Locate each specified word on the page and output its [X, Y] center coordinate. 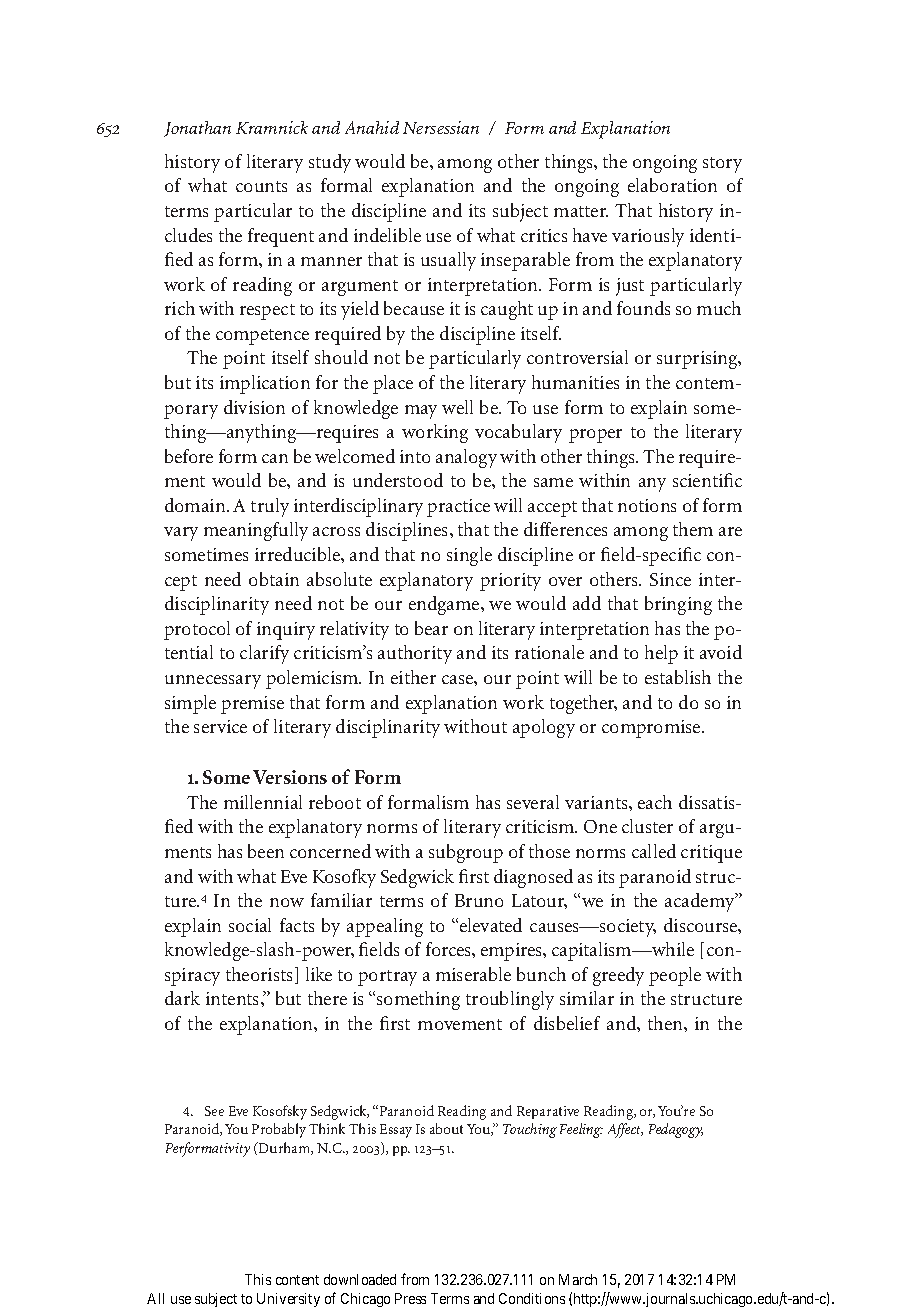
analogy [466, 458]
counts [261, 186]
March [578, 1279]
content [297, 1280]
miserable [473, 974]
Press [410, 1298]
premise [252, 705]
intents [234, 998]
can [275, 458]
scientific [707, 480]
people [675, 976]
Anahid [372, 127]
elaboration [672, 185]
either [413, 677]
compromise [652, 729]
